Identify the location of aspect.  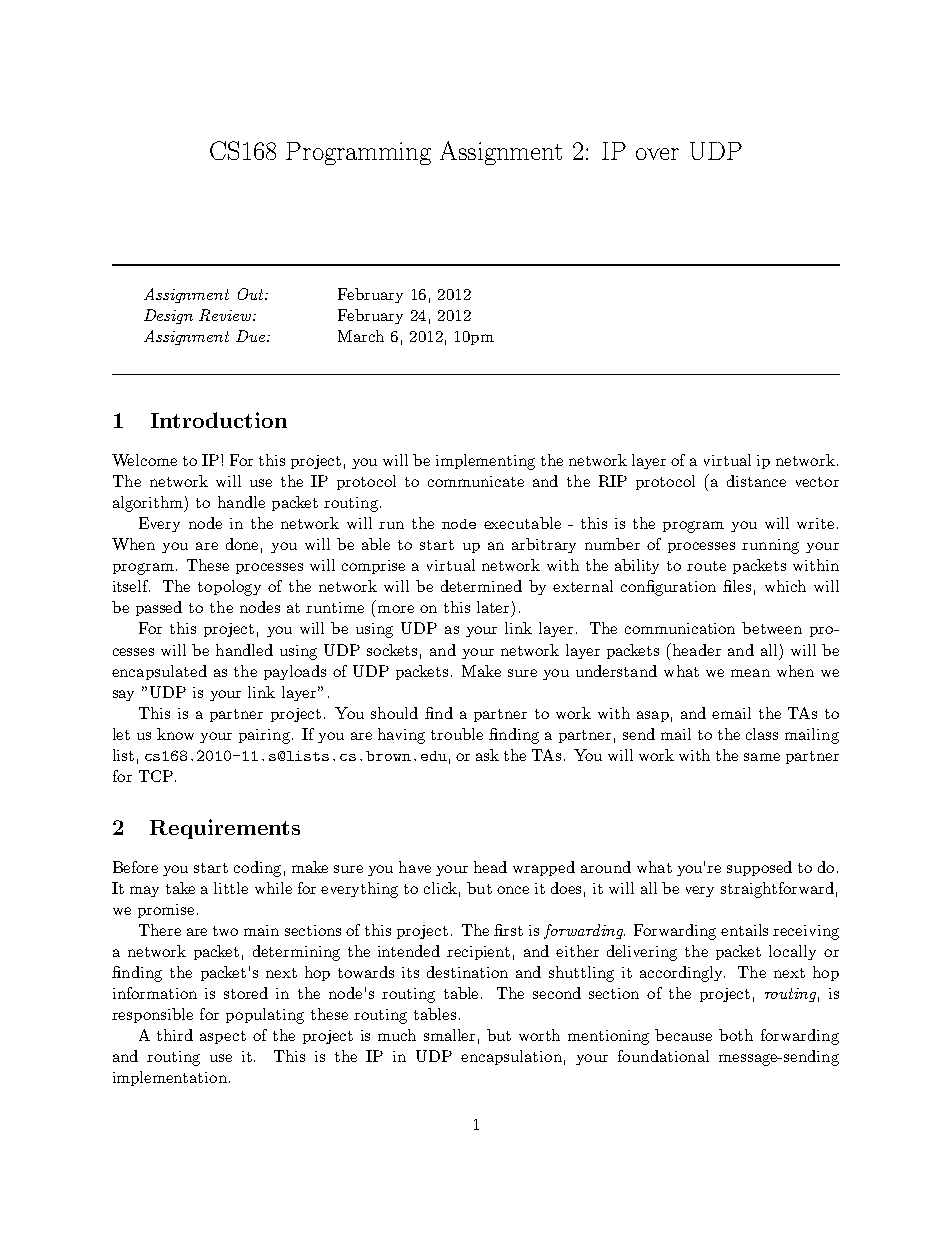
(223, 1037).
